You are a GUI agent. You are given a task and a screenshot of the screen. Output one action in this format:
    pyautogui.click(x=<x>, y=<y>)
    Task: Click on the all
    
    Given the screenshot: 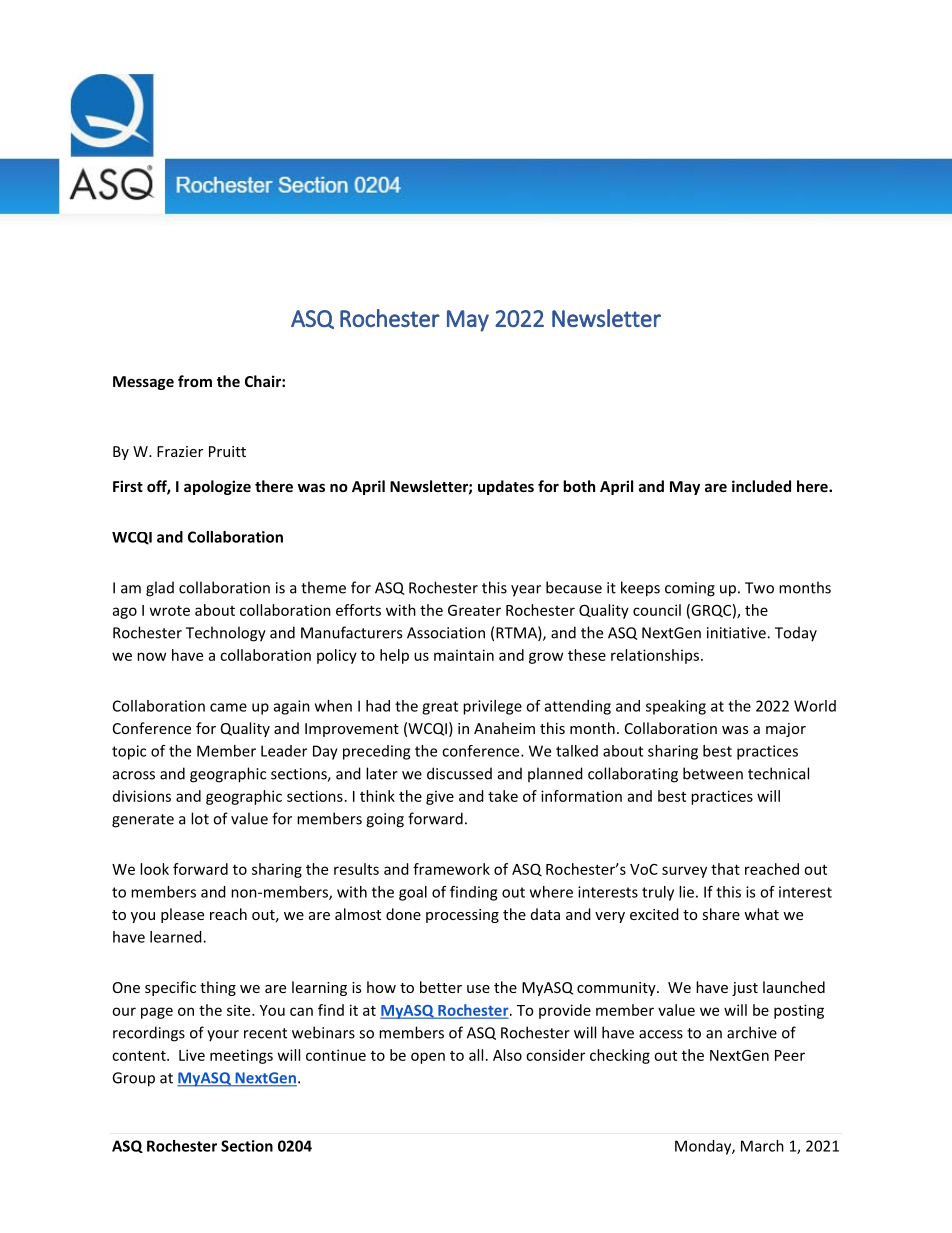 What is the action you would take?
    pyautogui.click(x=476, y=1055)
